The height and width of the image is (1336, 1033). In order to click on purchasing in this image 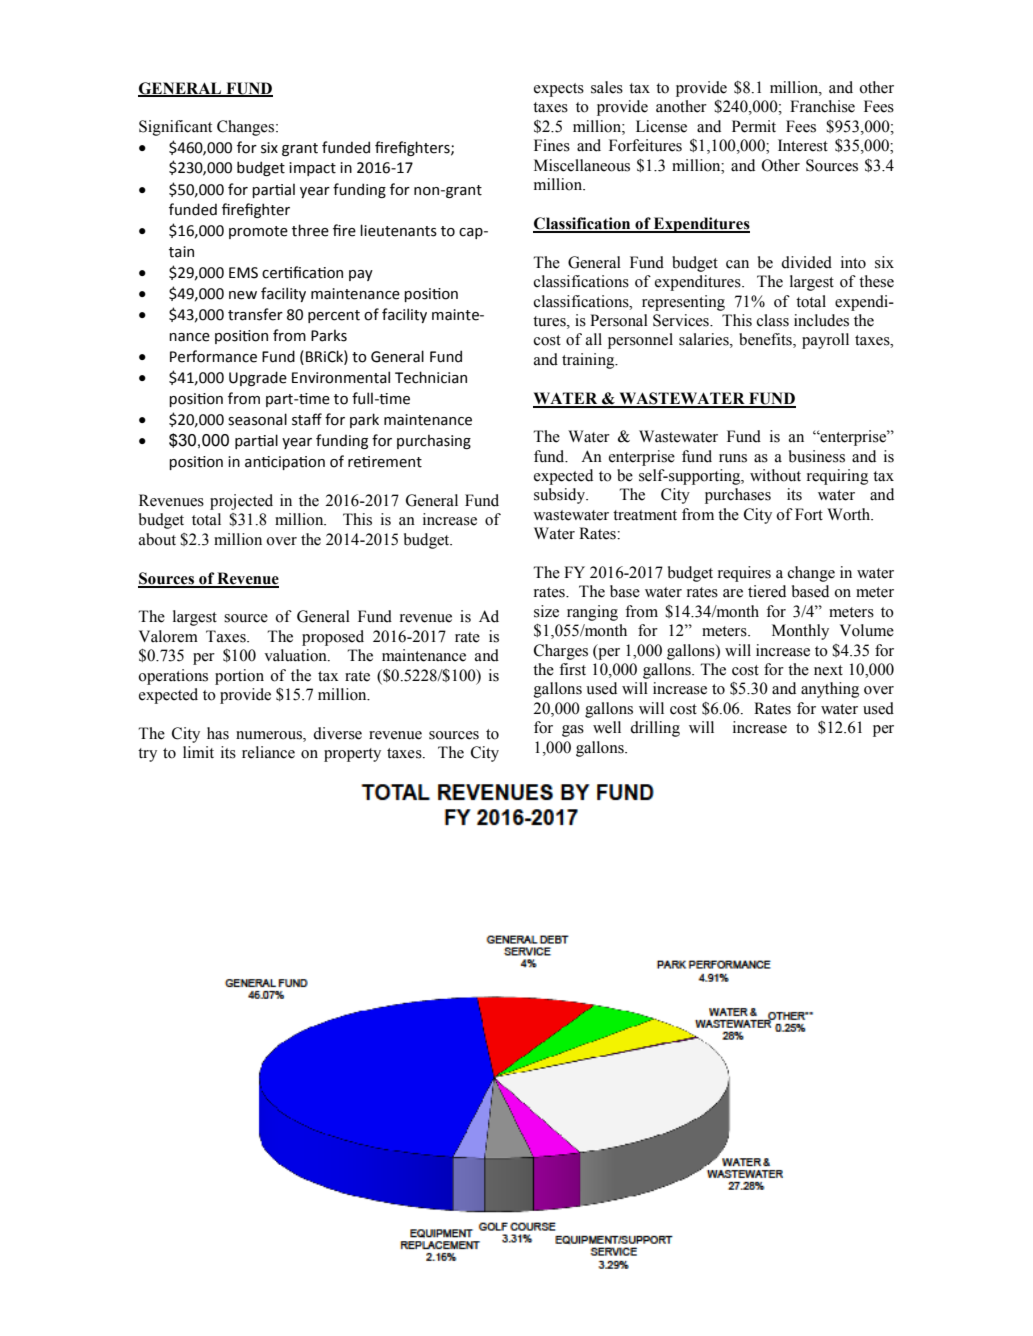, I will do `click(434, 441)`.
